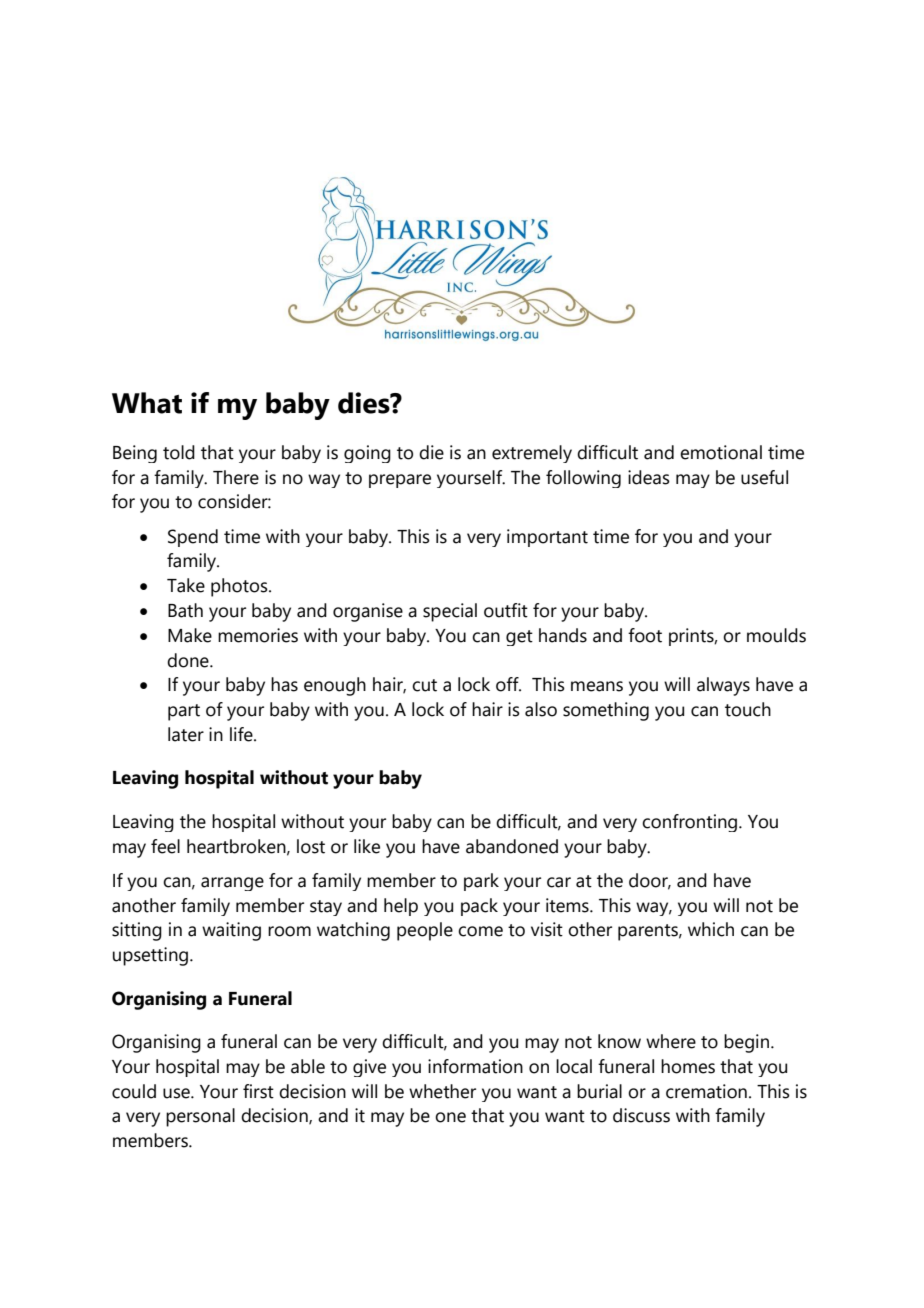 The image size is (924, 1308). Describe the element at coordinates (442, 1091) in the page. I see `whether` at that location.
